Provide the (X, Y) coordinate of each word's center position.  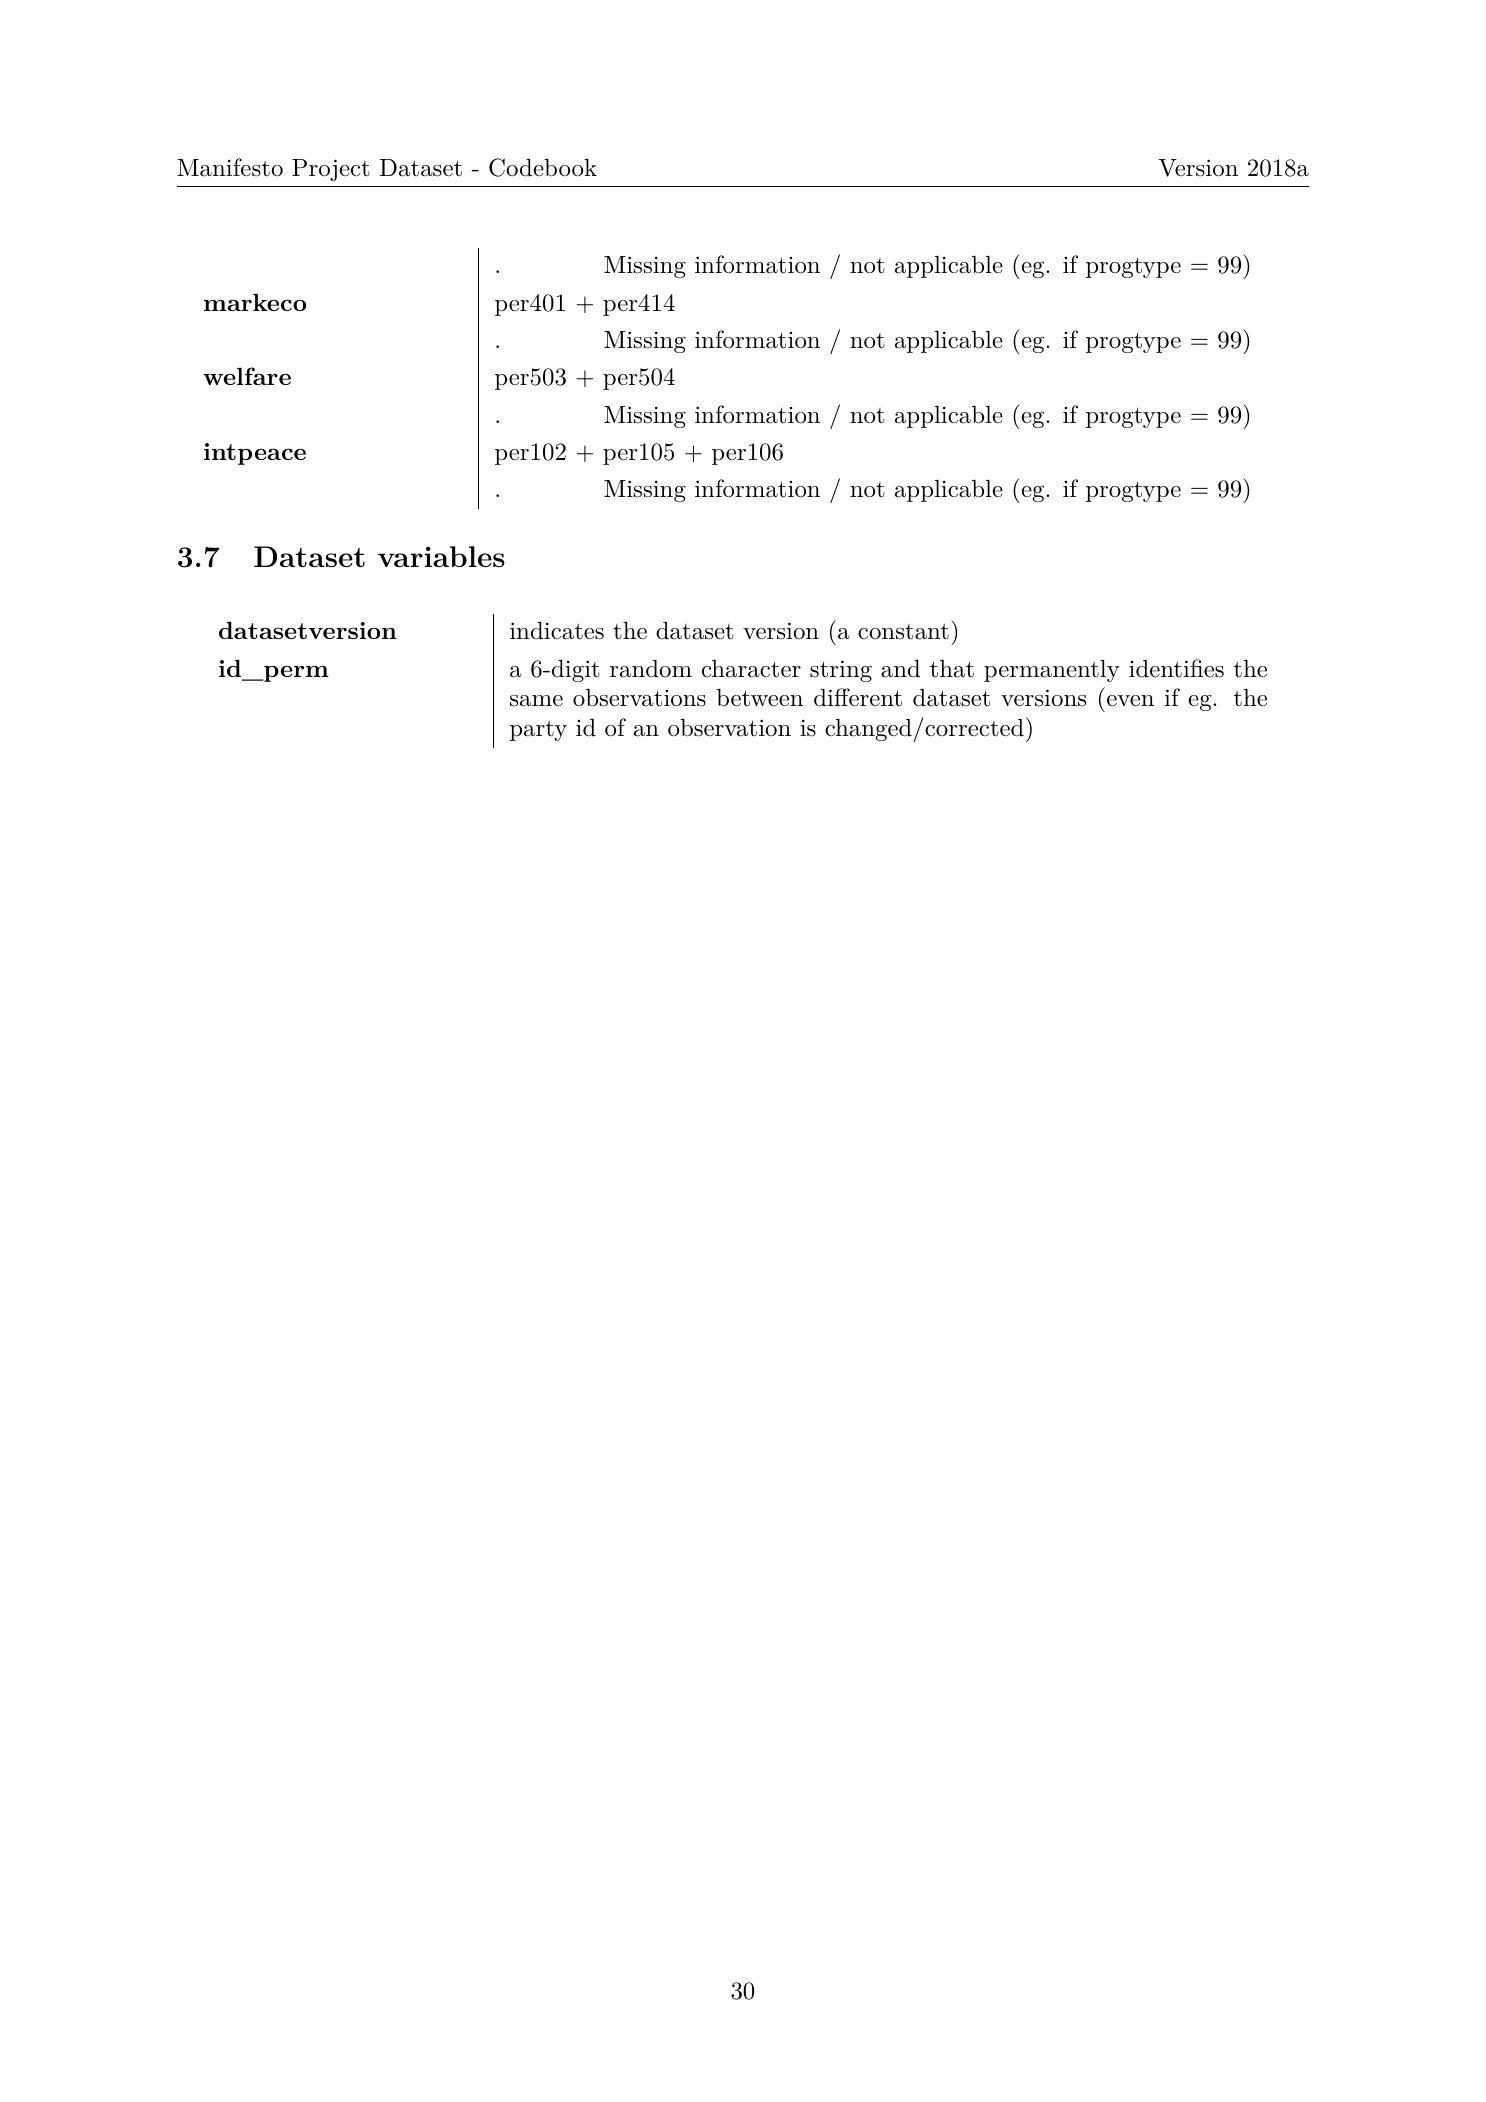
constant (903, 632)
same (536, 701)
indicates (557, 630)
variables (441, 556)
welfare (247, 376)
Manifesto (230, 167)
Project (331, 170)
